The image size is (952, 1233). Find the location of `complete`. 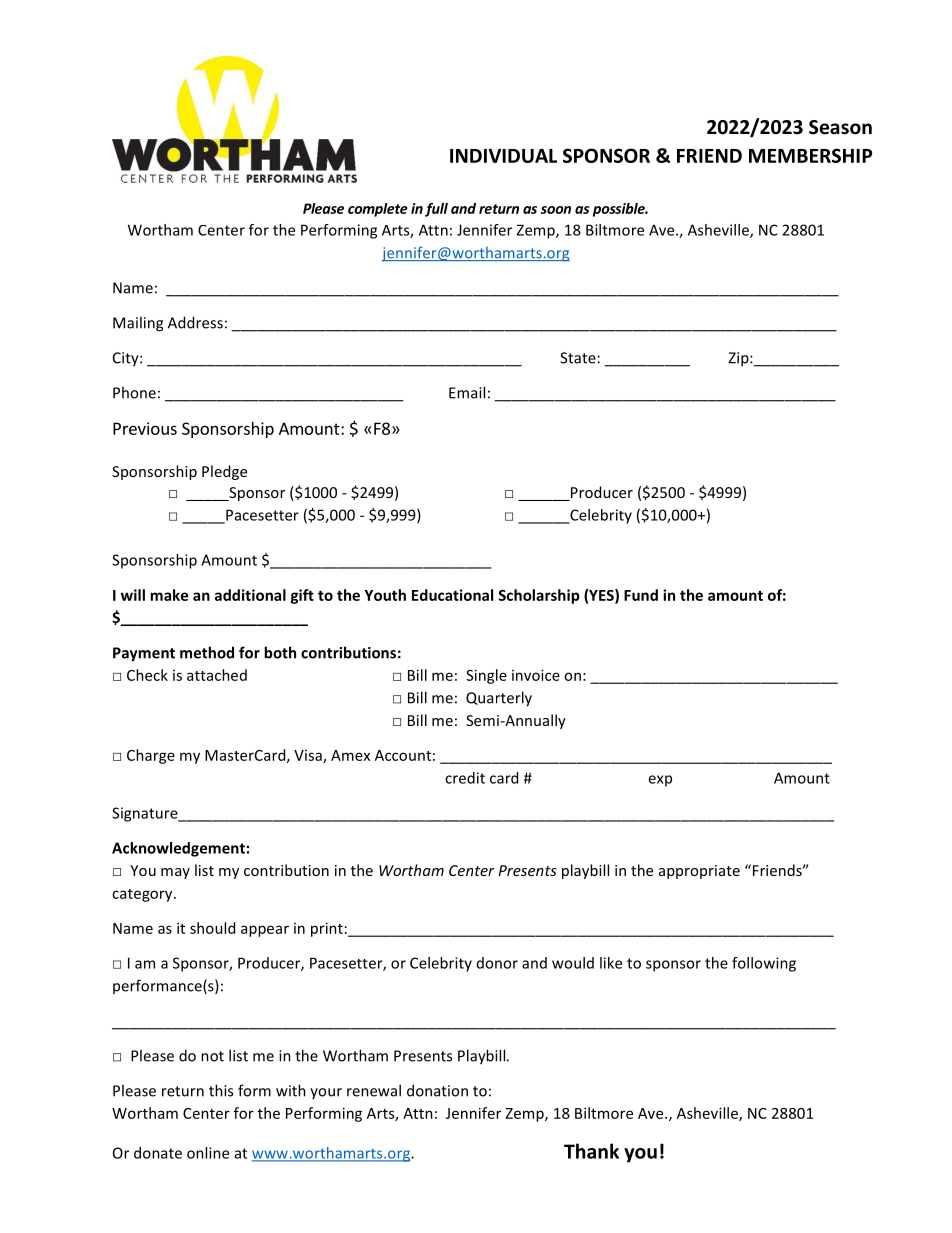

complete is located at coordinates (378, 210).
